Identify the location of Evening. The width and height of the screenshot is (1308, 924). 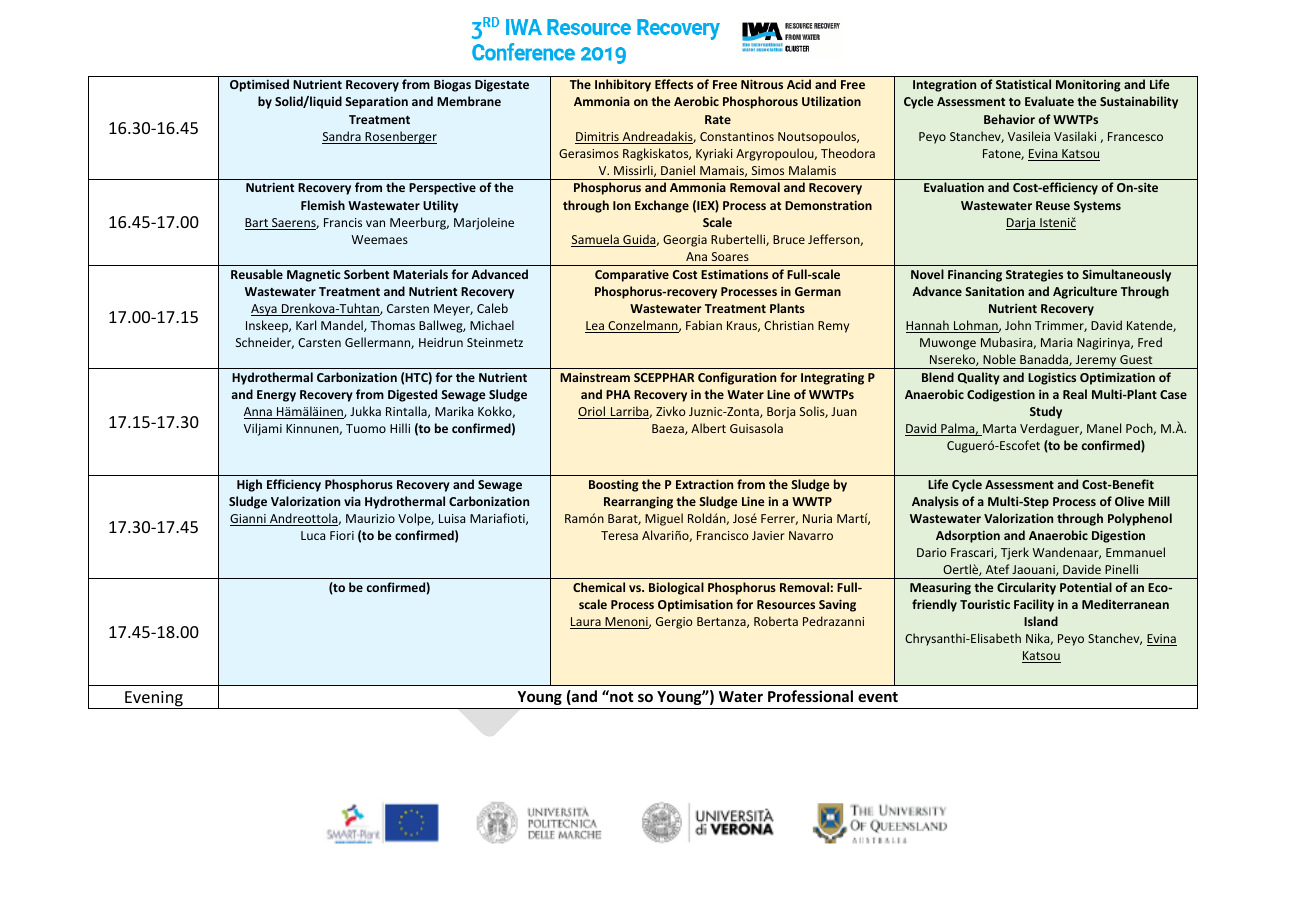
(154, 700).
